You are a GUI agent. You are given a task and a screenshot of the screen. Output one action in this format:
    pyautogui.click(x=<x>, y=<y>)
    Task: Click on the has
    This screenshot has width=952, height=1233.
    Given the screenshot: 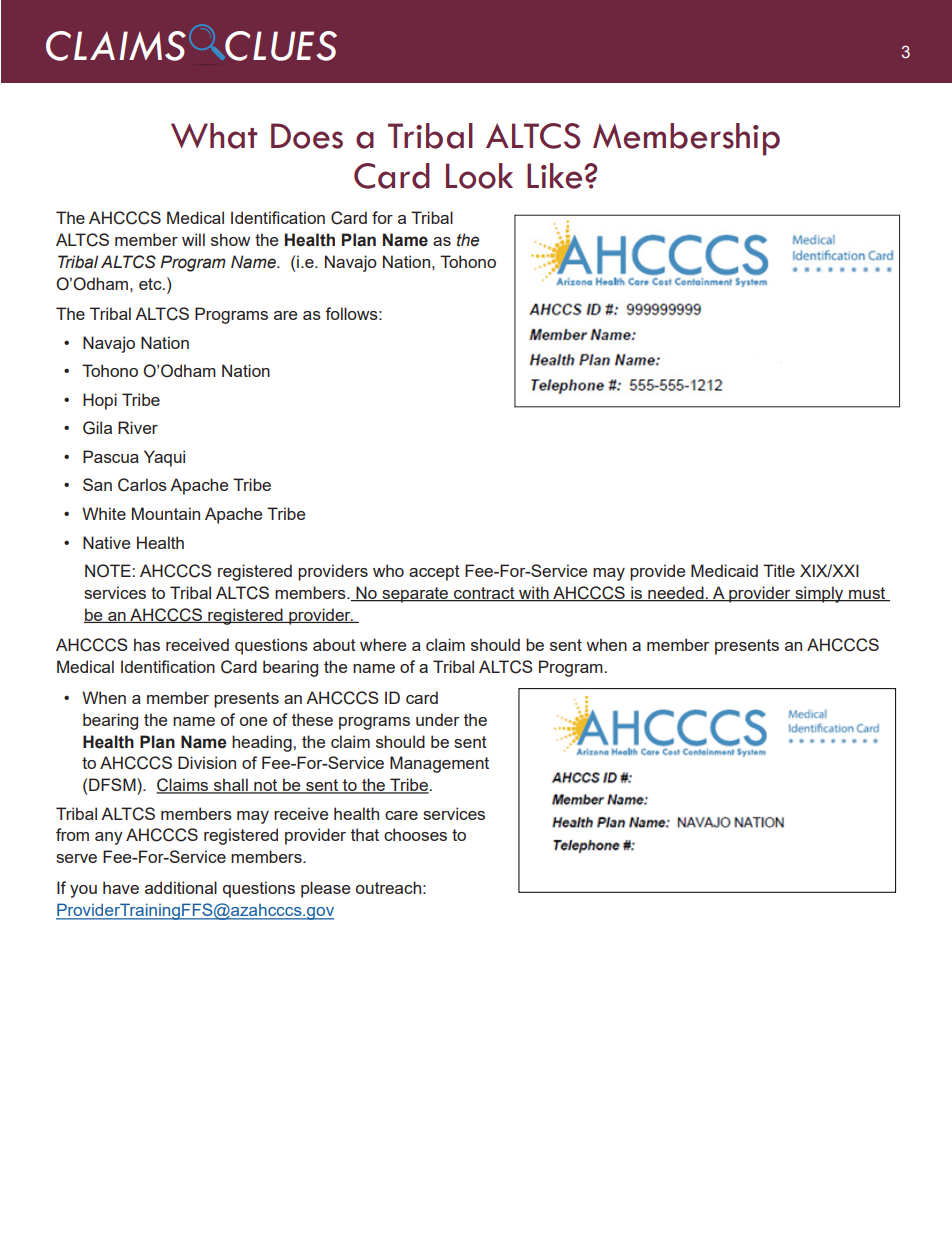 What is the action you would take?
    pyautogui.click(x=147, y=644)
